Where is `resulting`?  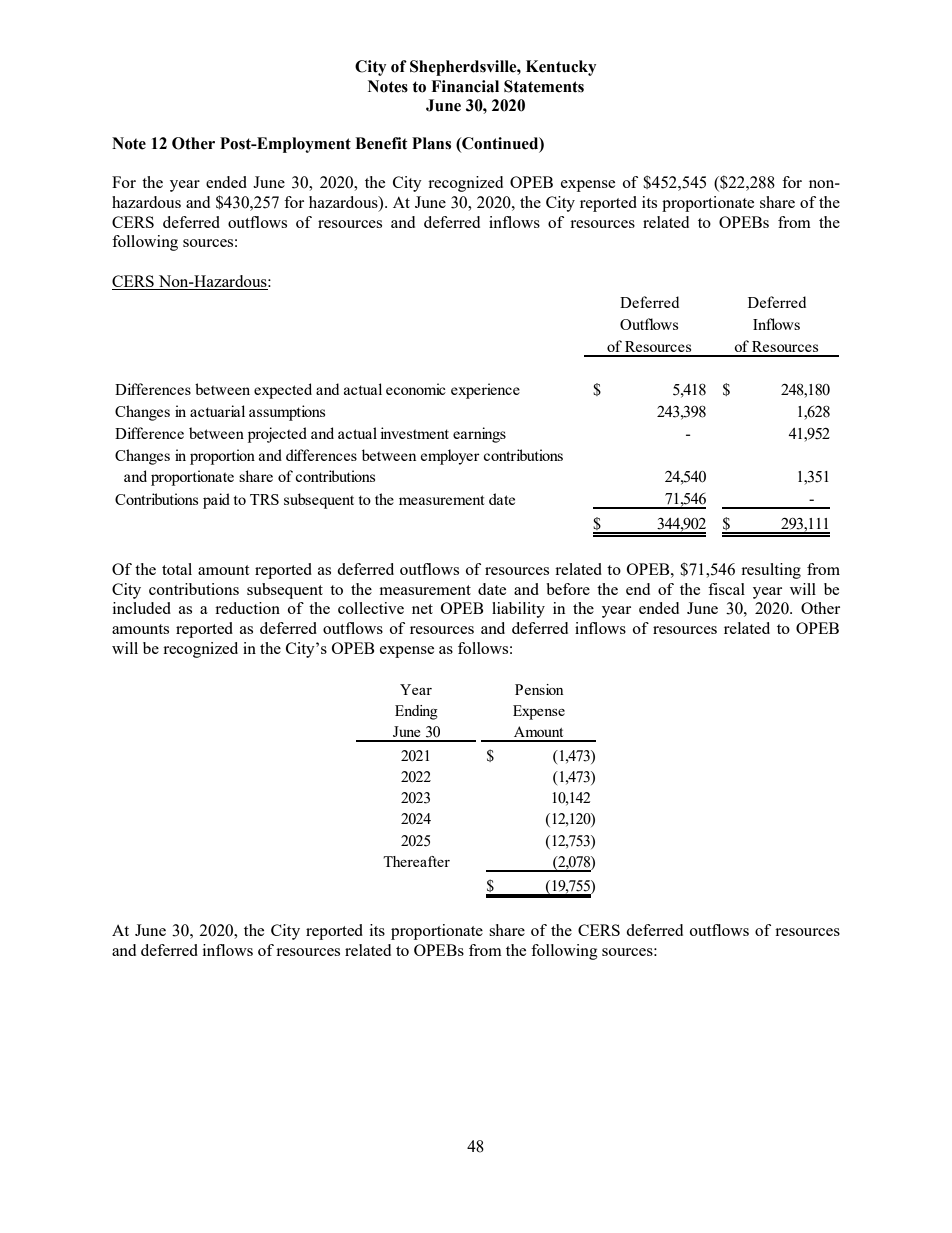
resulting is located at coordinates (771, 571).
